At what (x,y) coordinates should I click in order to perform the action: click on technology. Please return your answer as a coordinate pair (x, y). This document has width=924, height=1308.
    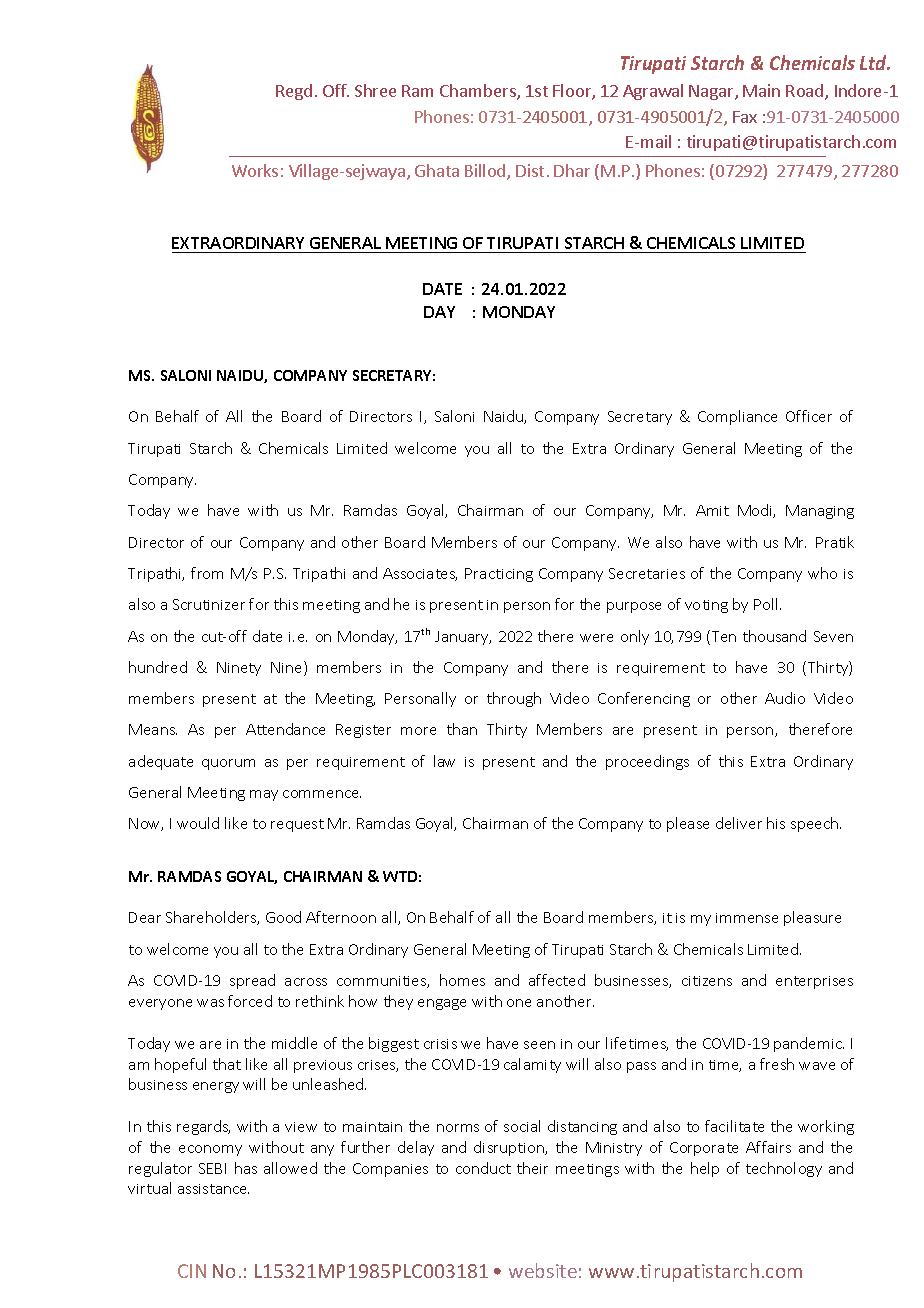
    Looking at the image, I should click on (784, 1169).
